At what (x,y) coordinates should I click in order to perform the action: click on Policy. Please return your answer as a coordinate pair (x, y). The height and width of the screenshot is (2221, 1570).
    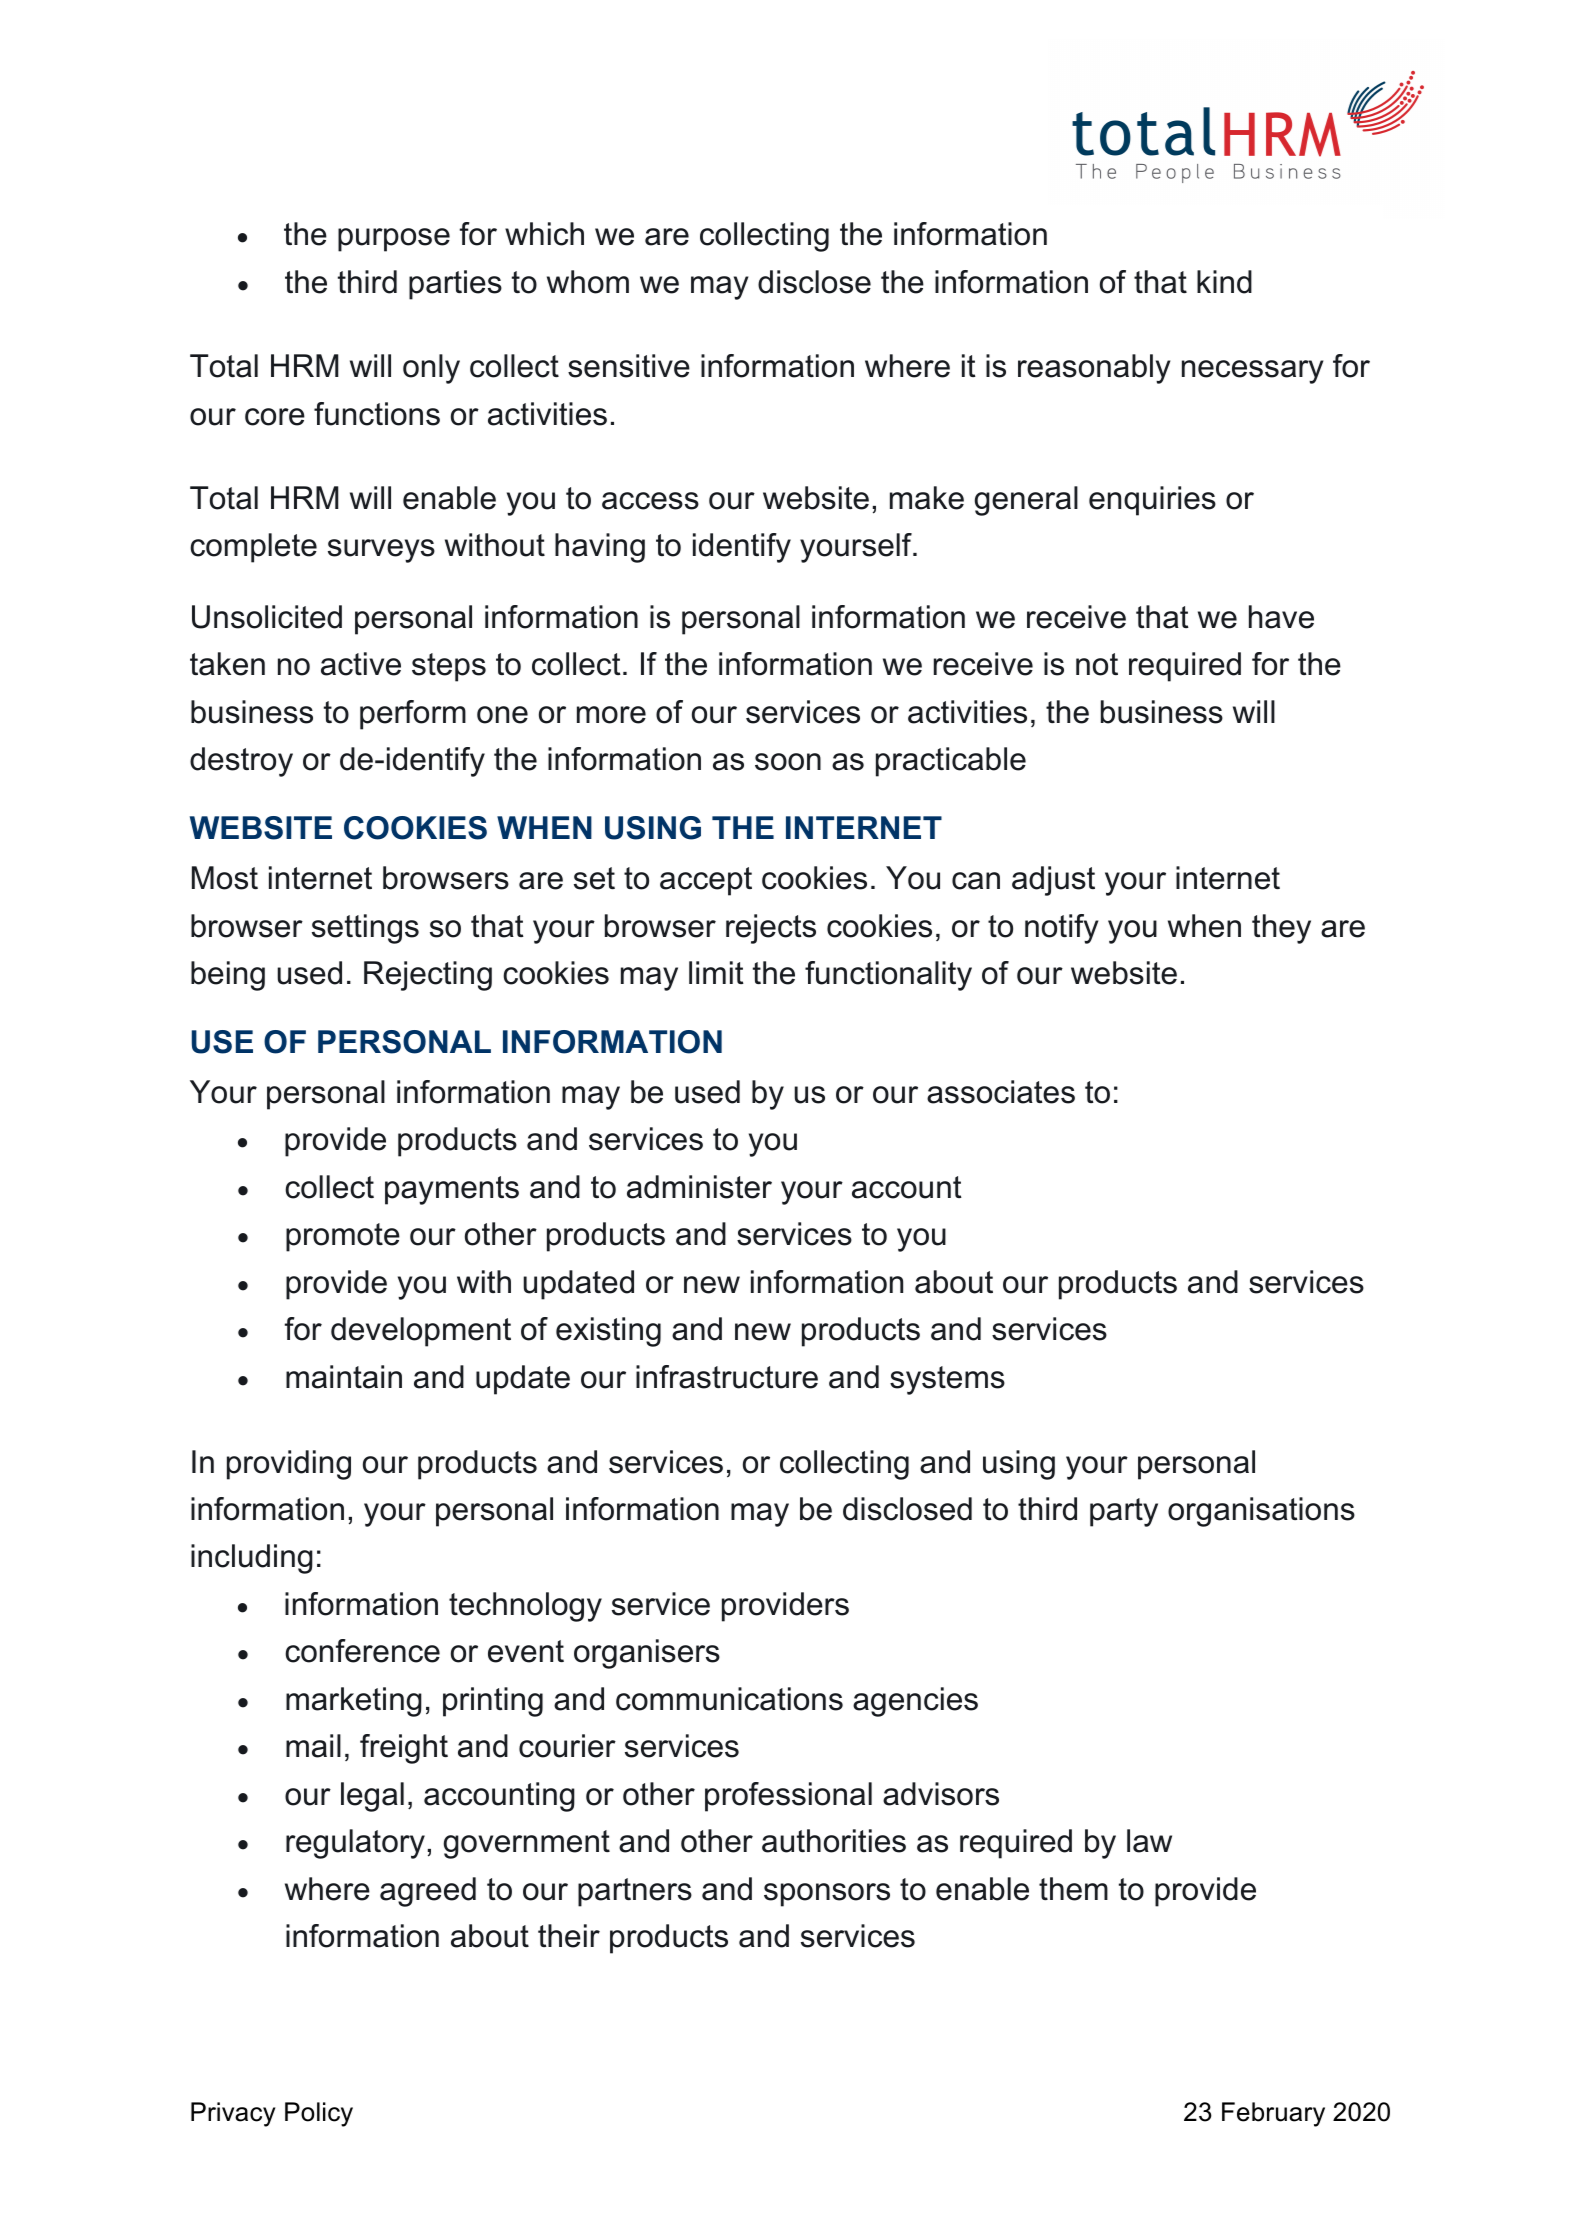
    Looking at the image, I should click on (319, 2114).
